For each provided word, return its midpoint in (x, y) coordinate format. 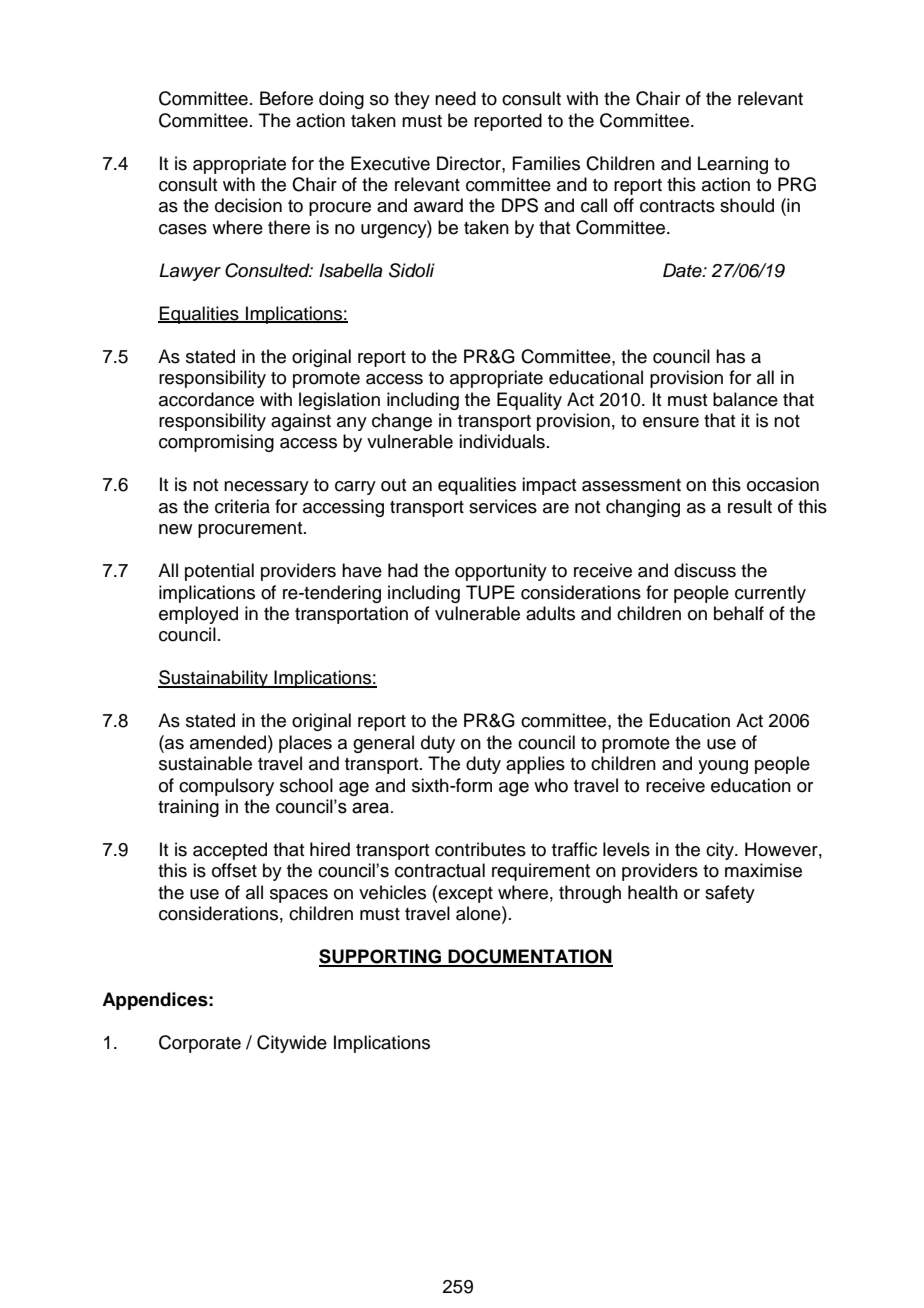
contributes (480, 849)
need (455, 98)
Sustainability (214, 679)
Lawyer (190, 272)
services (503, 506)
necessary (266, 488)
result (750, 506)
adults (550, 613)
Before (286, 98)
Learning (733, 165)
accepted (230, 851)
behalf (739, 613)
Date (683, 270)
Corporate (200, 1044)
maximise (763, 870)
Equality (529, 401)
